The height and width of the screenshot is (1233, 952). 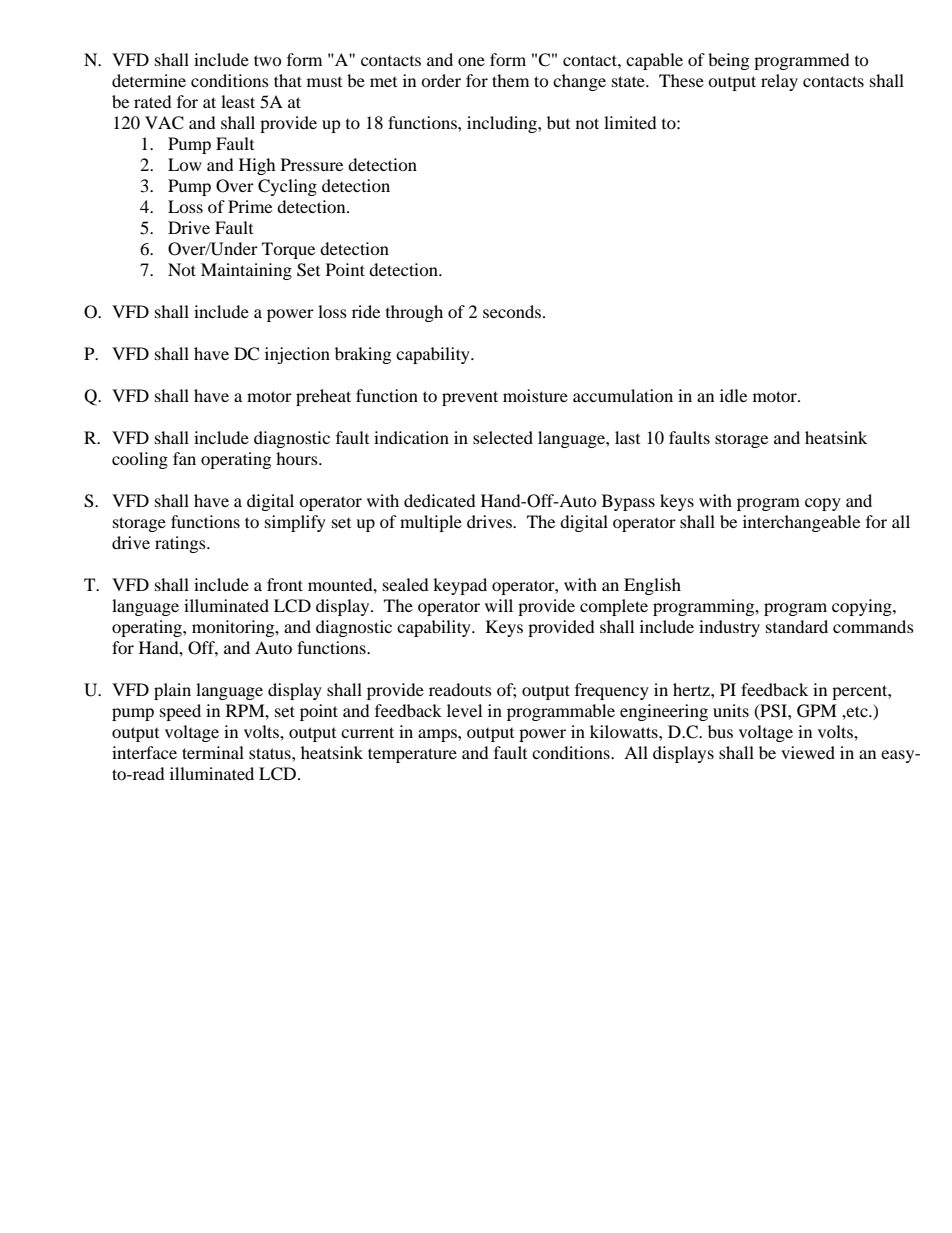 I want to click on least, so click(x=238, y=101).
